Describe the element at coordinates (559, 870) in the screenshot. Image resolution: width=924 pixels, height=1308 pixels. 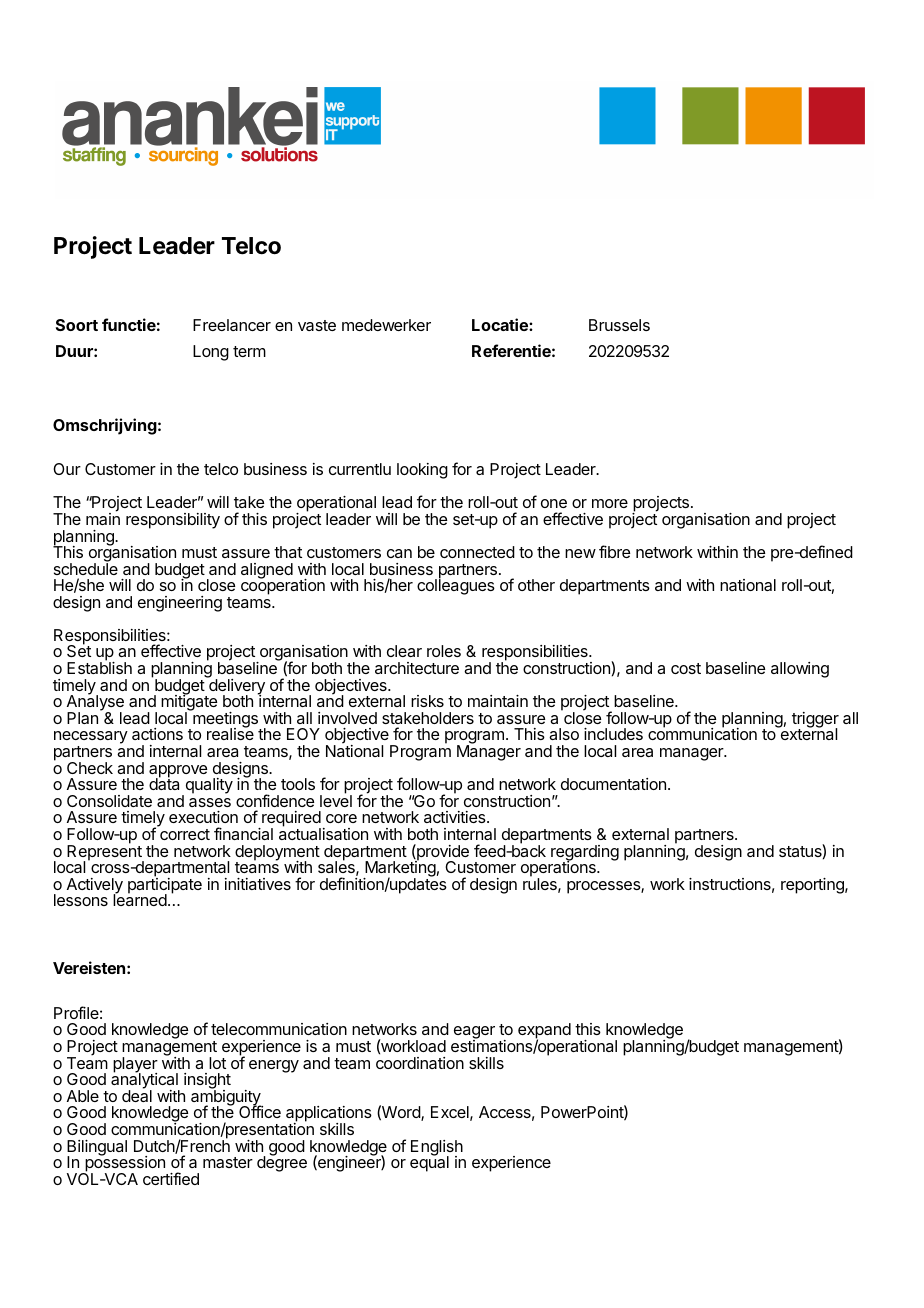
I see `operations` at that location.
